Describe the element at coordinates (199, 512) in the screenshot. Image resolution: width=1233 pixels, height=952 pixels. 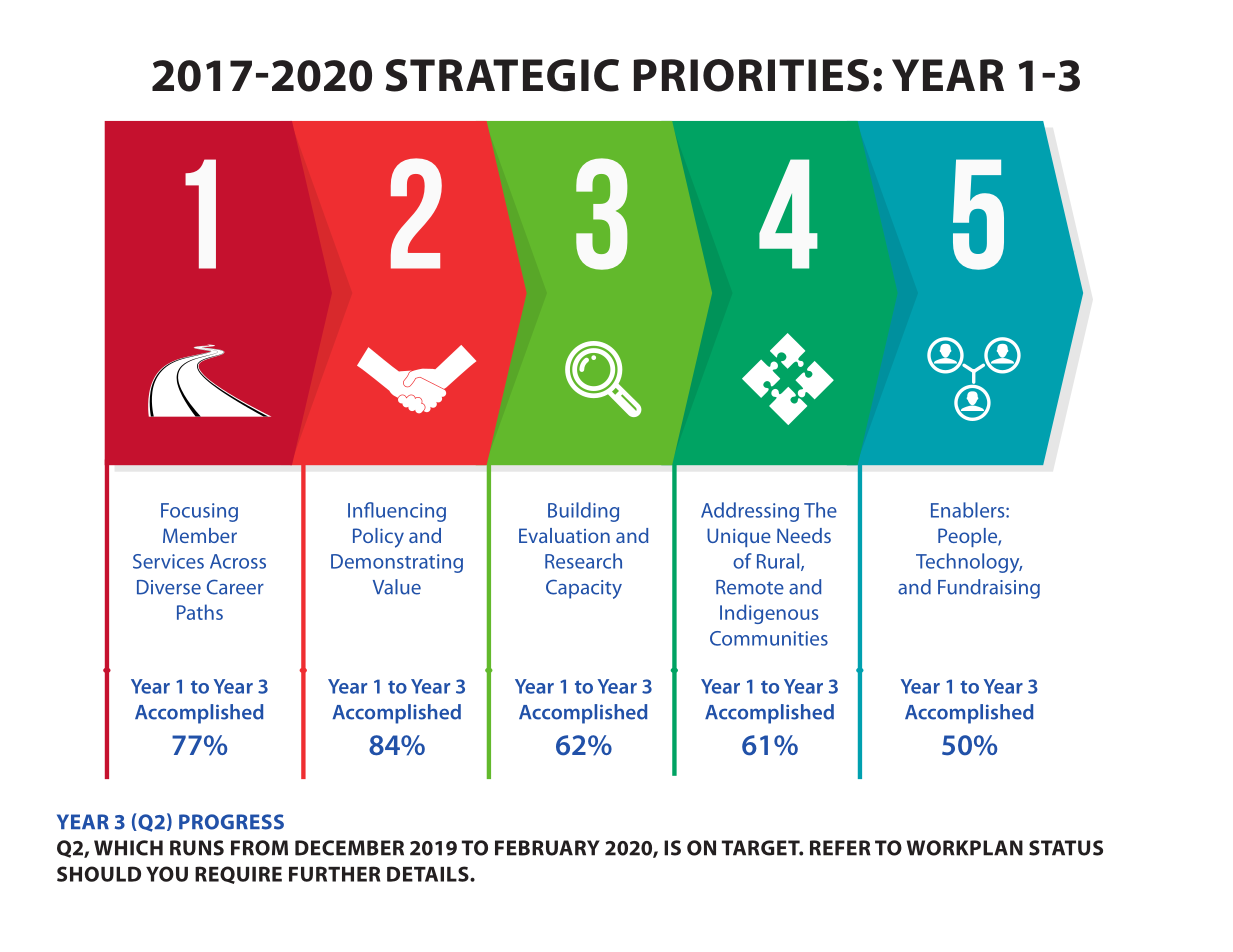
I see `Focusing` at that location.
